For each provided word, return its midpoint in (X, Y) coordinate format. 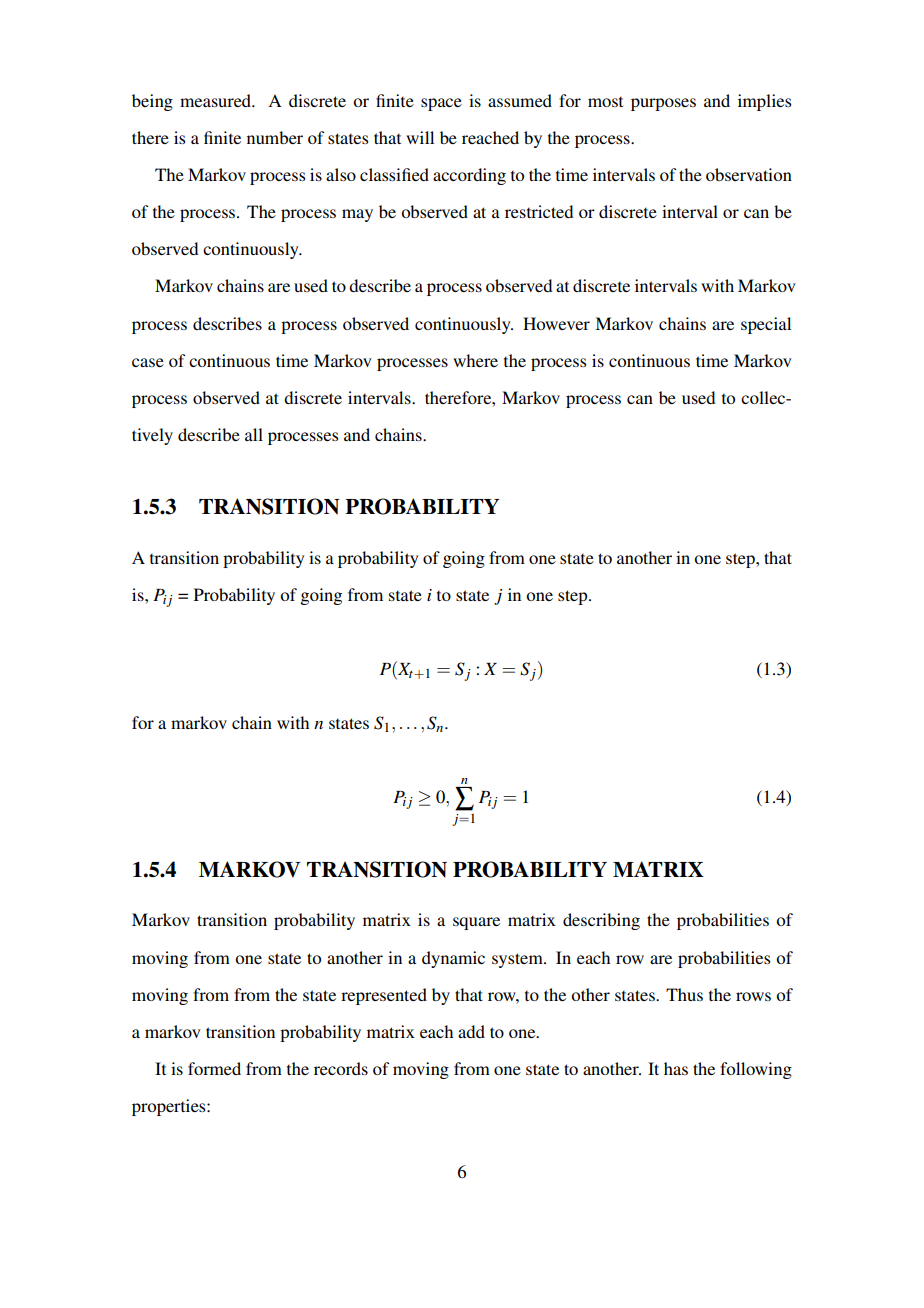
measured (217, 100)
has (676, 1068)
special (766, 325)
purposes (663, 104)
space (441, 104)
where (475, 360)
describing (601, 921)
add (471, 1031)
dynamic (453, 959)
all (254, 434)
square (476, 923)
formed (214, 1068)
